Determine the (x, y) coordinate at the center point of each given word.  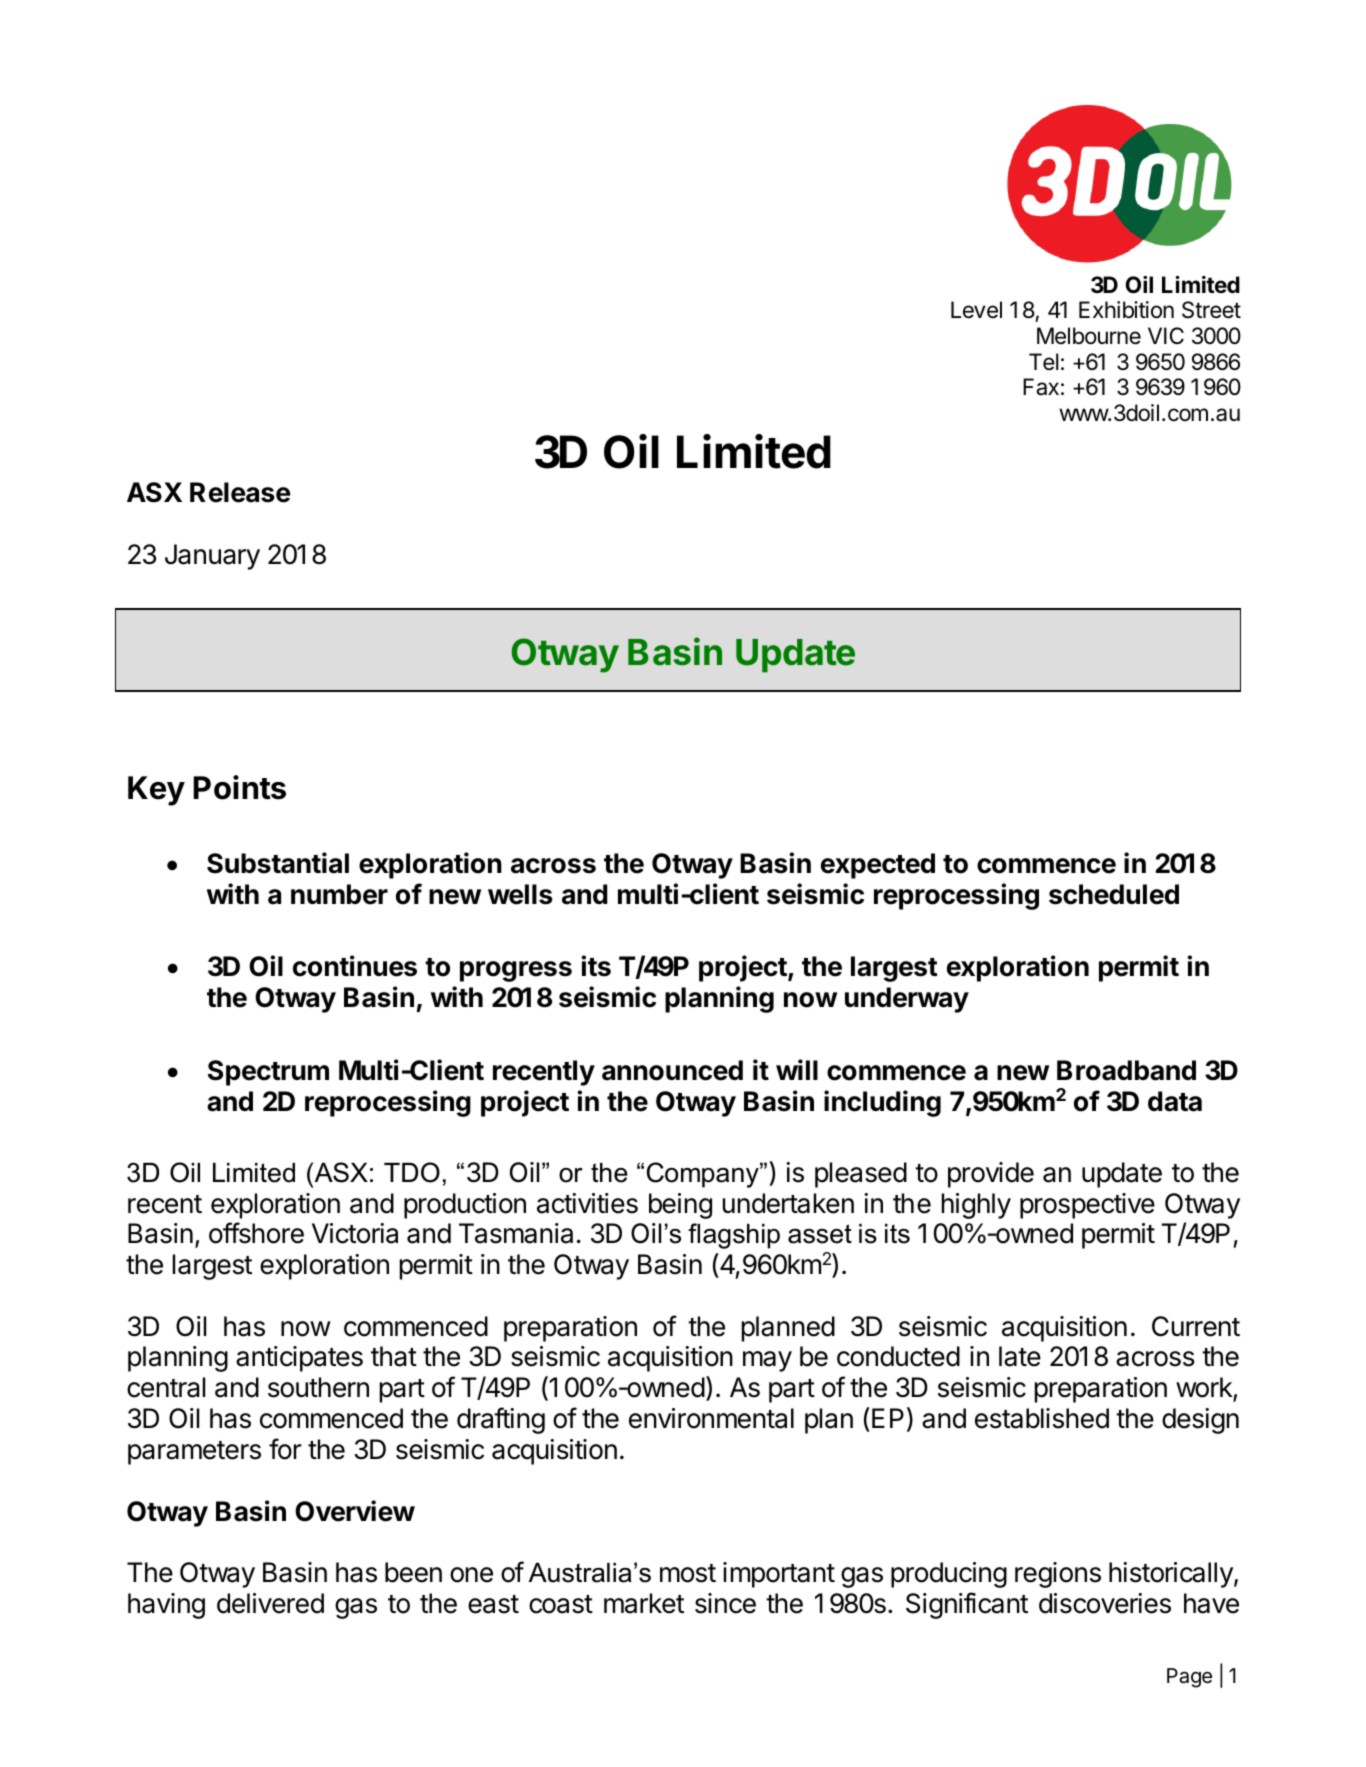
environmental (711, 1418)
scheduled (1114, 894)
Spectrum (268, 1073)
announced (672, 1070)
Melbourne (1089, 336)
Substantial (278, 863)
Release (240, 492)
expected (878, 866)
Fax (1041, 387)
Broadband (1126, 1070)
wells (520, 894)
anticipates (299, 1359)
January (212, 557)
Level (976, 310)
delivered (270, 1603)
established (1042, 1418)
